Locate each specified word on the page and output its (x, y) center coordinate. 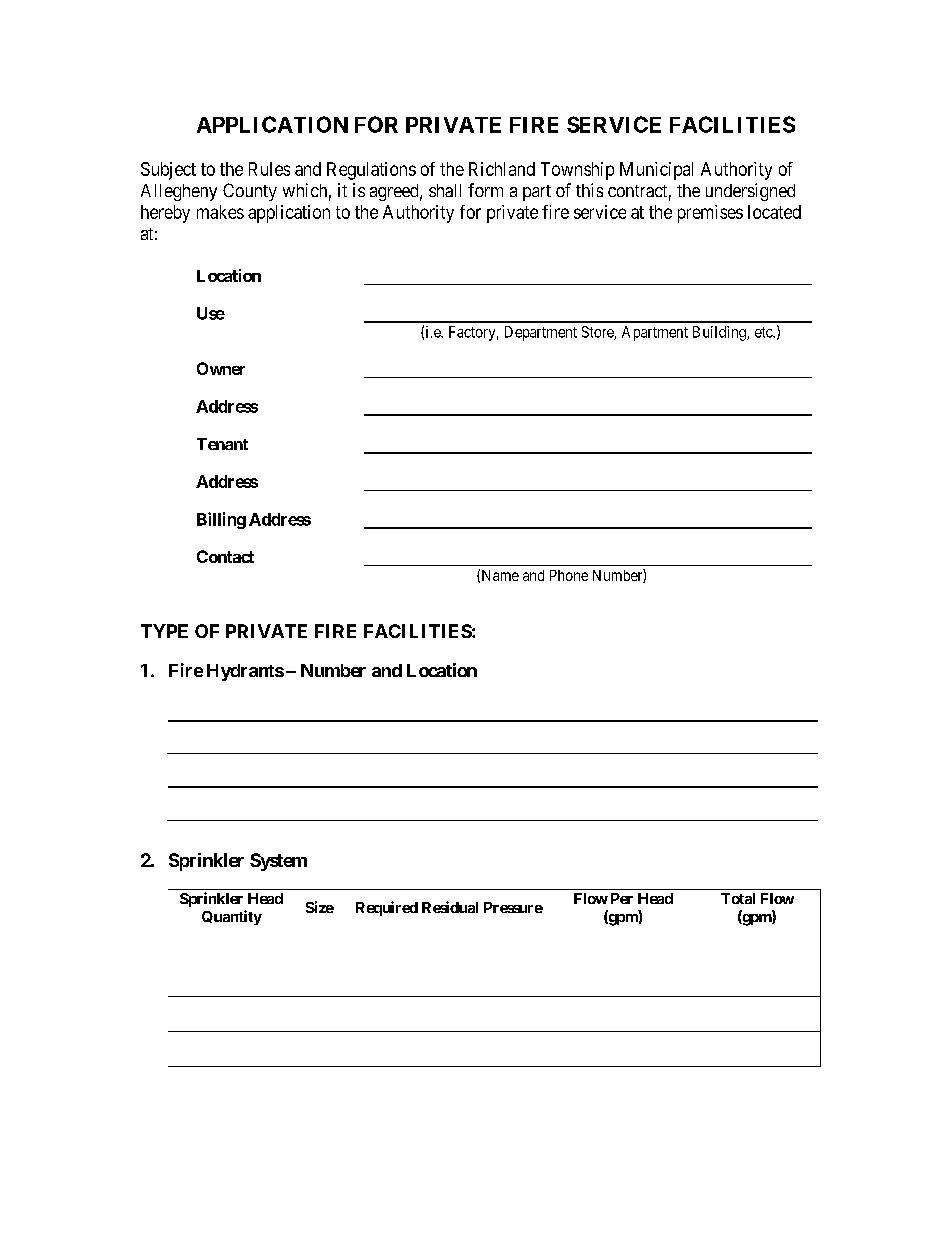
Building (720, 333)
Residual (450, 907)
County (250, 192)
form (485, 190)
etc (764, 332)
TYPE (164, 631)
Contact (225, 556)
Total (738, 898)
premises (710, 214)
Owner (221, 368)
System (278, 862)
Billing (221, 520)
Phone (569, 575)
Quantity (232, 917)
